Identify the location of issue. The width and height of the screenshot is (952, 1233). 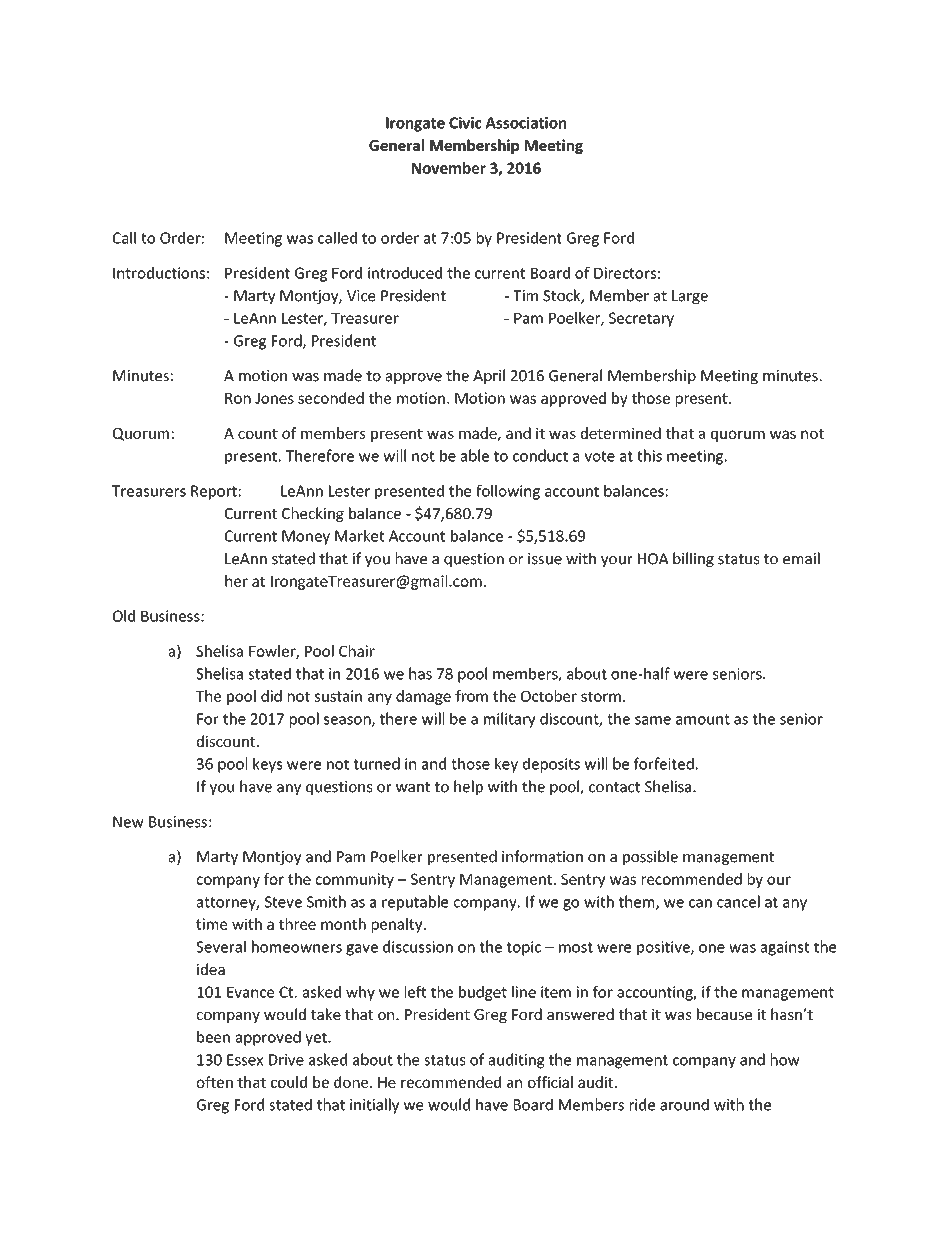
(545, 559).
